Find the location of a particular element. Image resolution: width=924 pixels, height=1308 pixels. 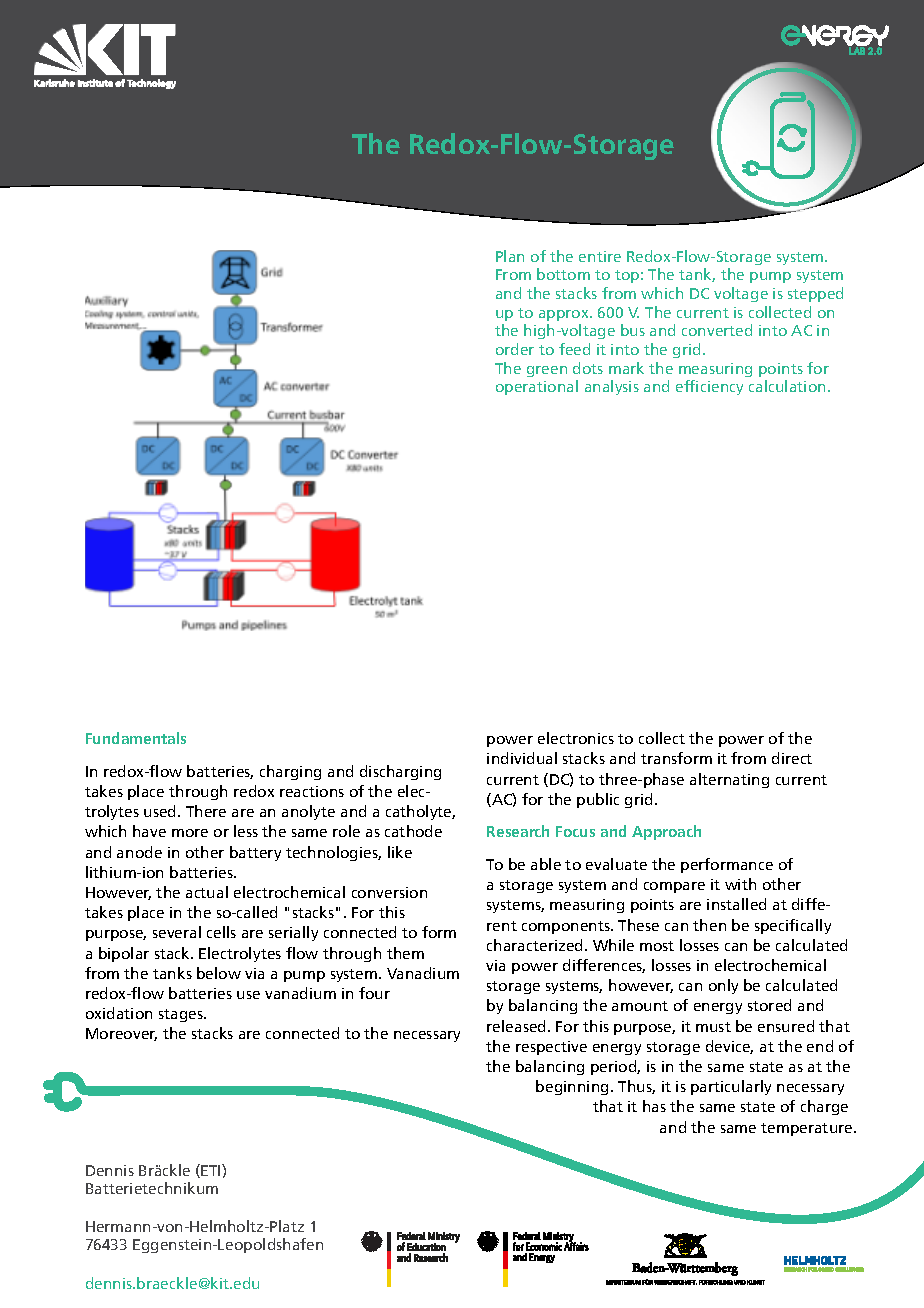

converted is located at coordinates (717, 330).
